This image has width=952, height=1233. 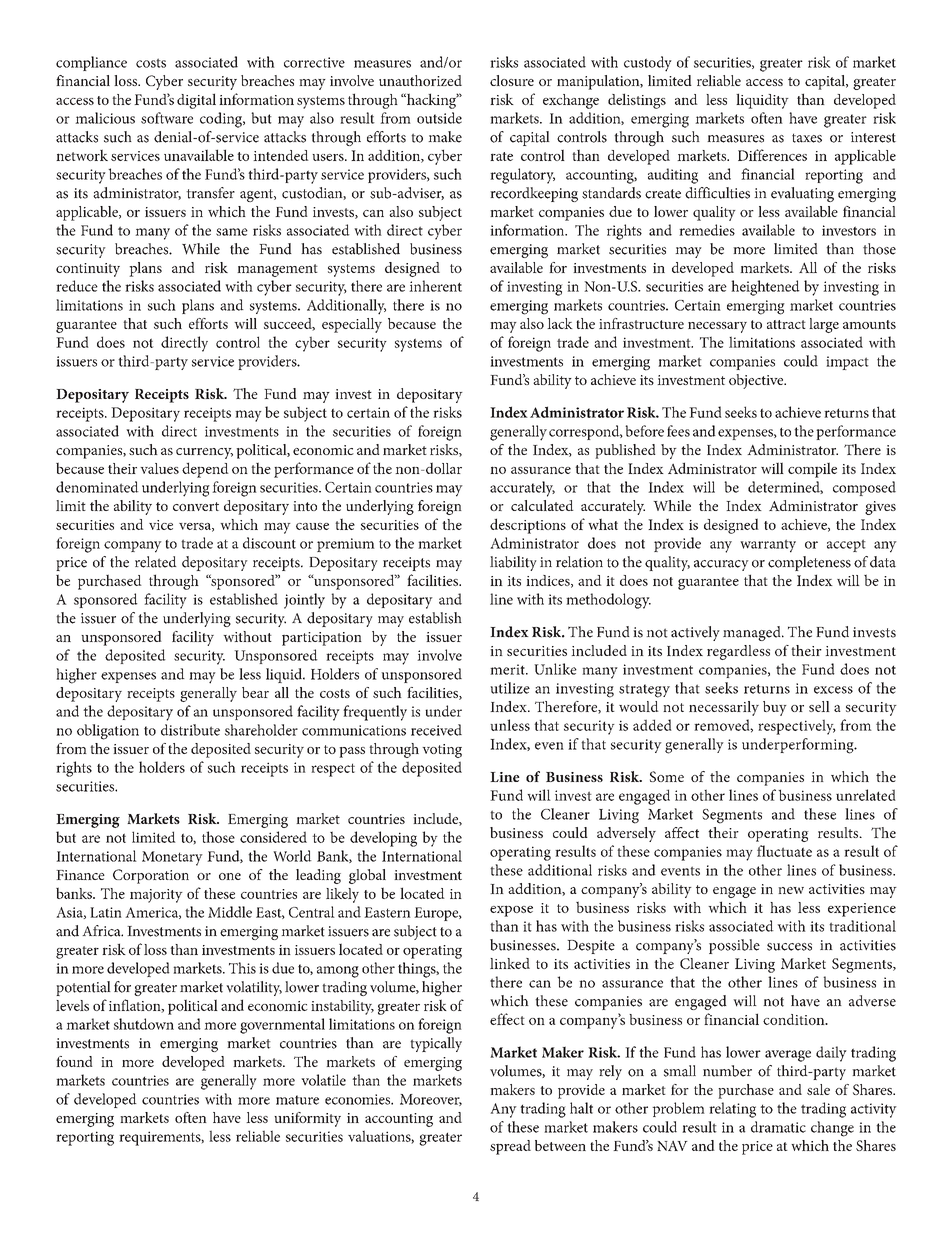 What do you see at coordinates (74, 1061) in the image?
I see `found` at bounding box center [74, 1061].
